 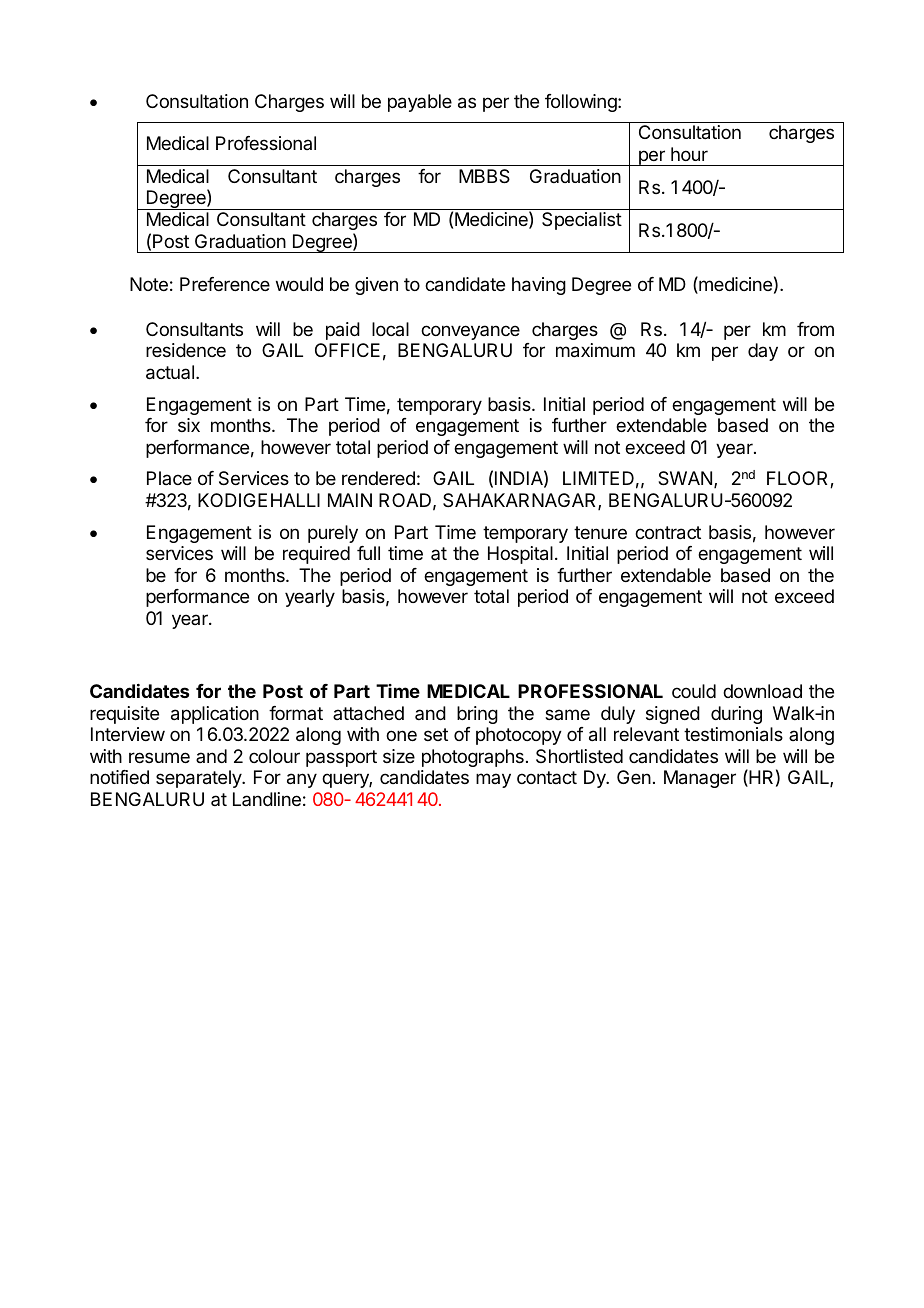 What do you see at coordinates (520, 555) in the document?
I see `Hospital` at bounding box center [520, 555].
